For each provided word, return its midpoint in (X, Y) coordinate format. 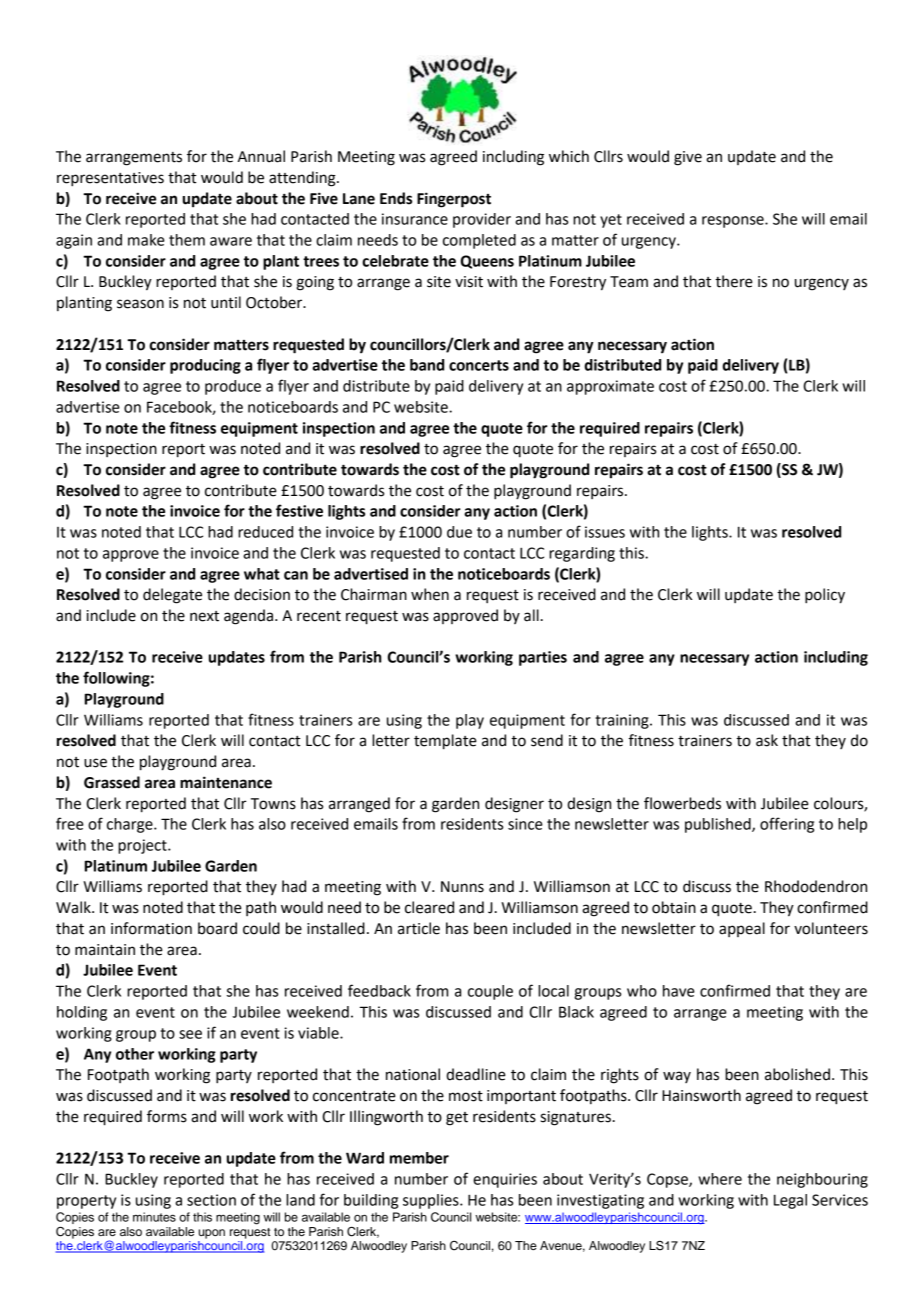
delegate (172, 596)
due (459, 532)
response (734, 222)
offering (787, 825)
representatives (110, 179)
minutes (154, 1217)
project (143, 846)
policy (825, 596)
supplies (432, 1201)
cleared (429, 907)
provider (482, 220)
